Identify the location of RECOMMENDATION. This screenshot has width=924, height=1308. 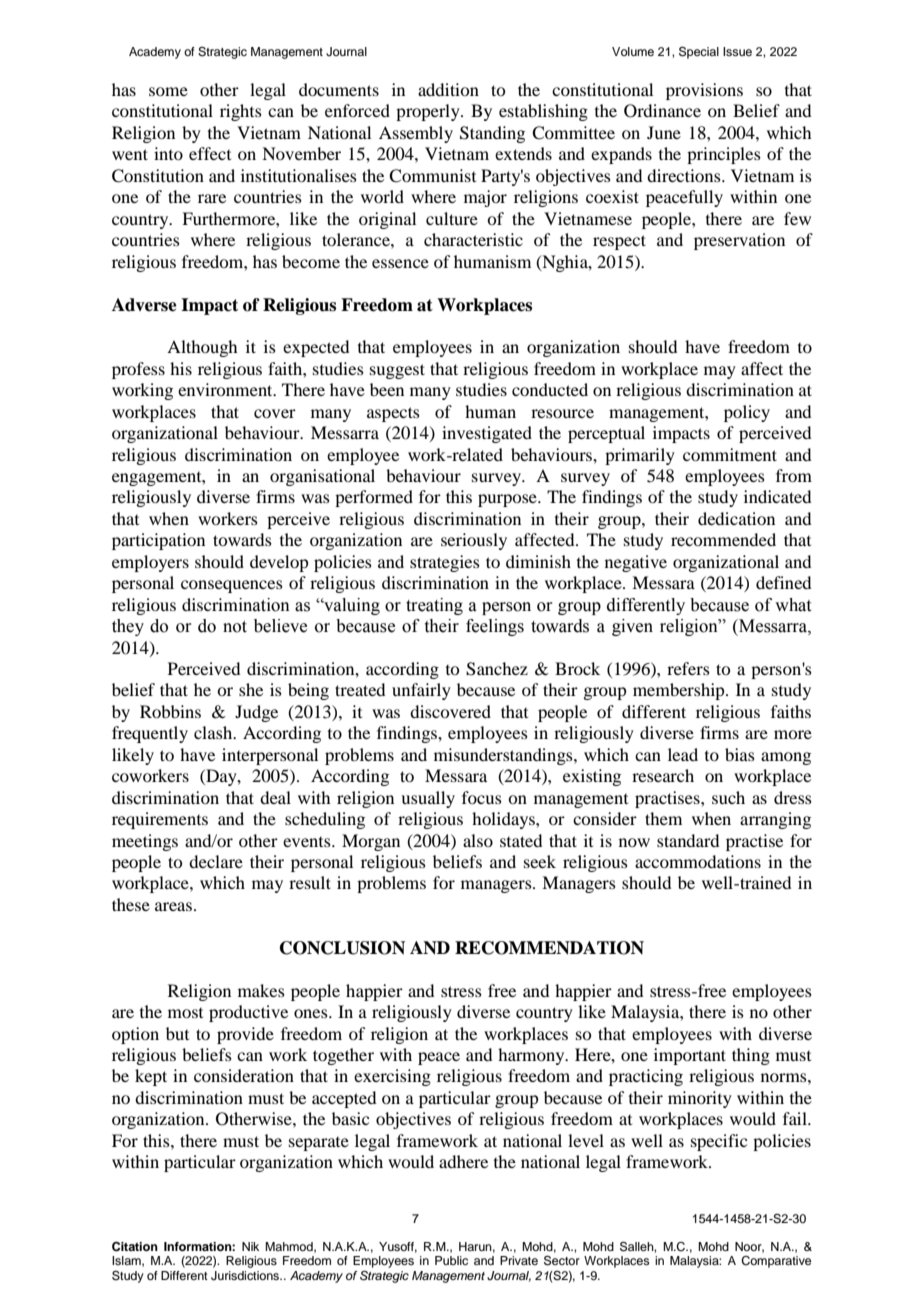
(549, 948).
